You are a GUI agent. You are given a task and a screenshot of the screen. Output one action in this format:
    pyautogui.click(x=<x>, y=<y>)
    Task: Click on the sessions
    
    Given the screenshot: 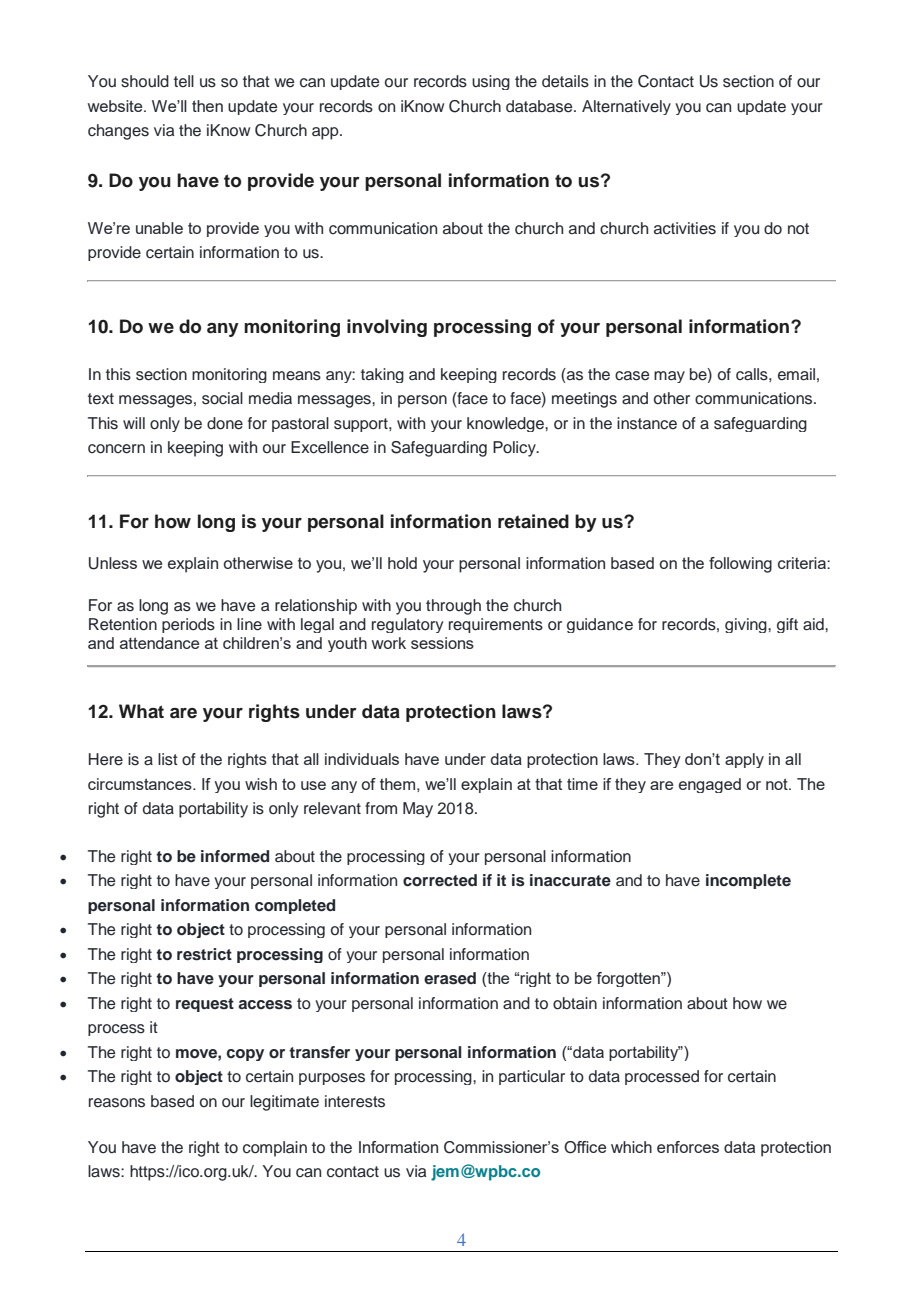 What is the action you would take?
    pyautogui.click(x=442, y=643)
